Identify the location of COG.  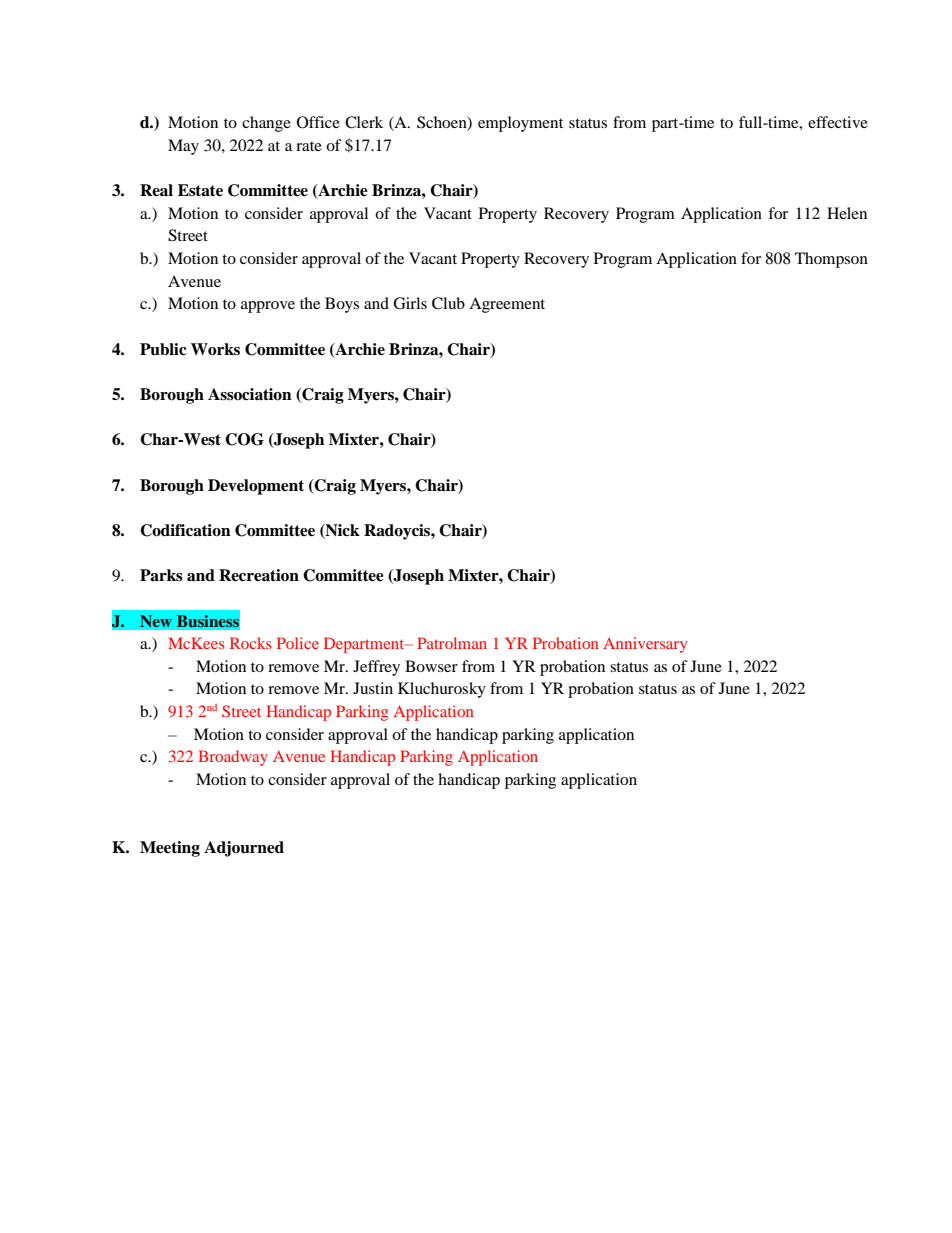
(244, 439).
